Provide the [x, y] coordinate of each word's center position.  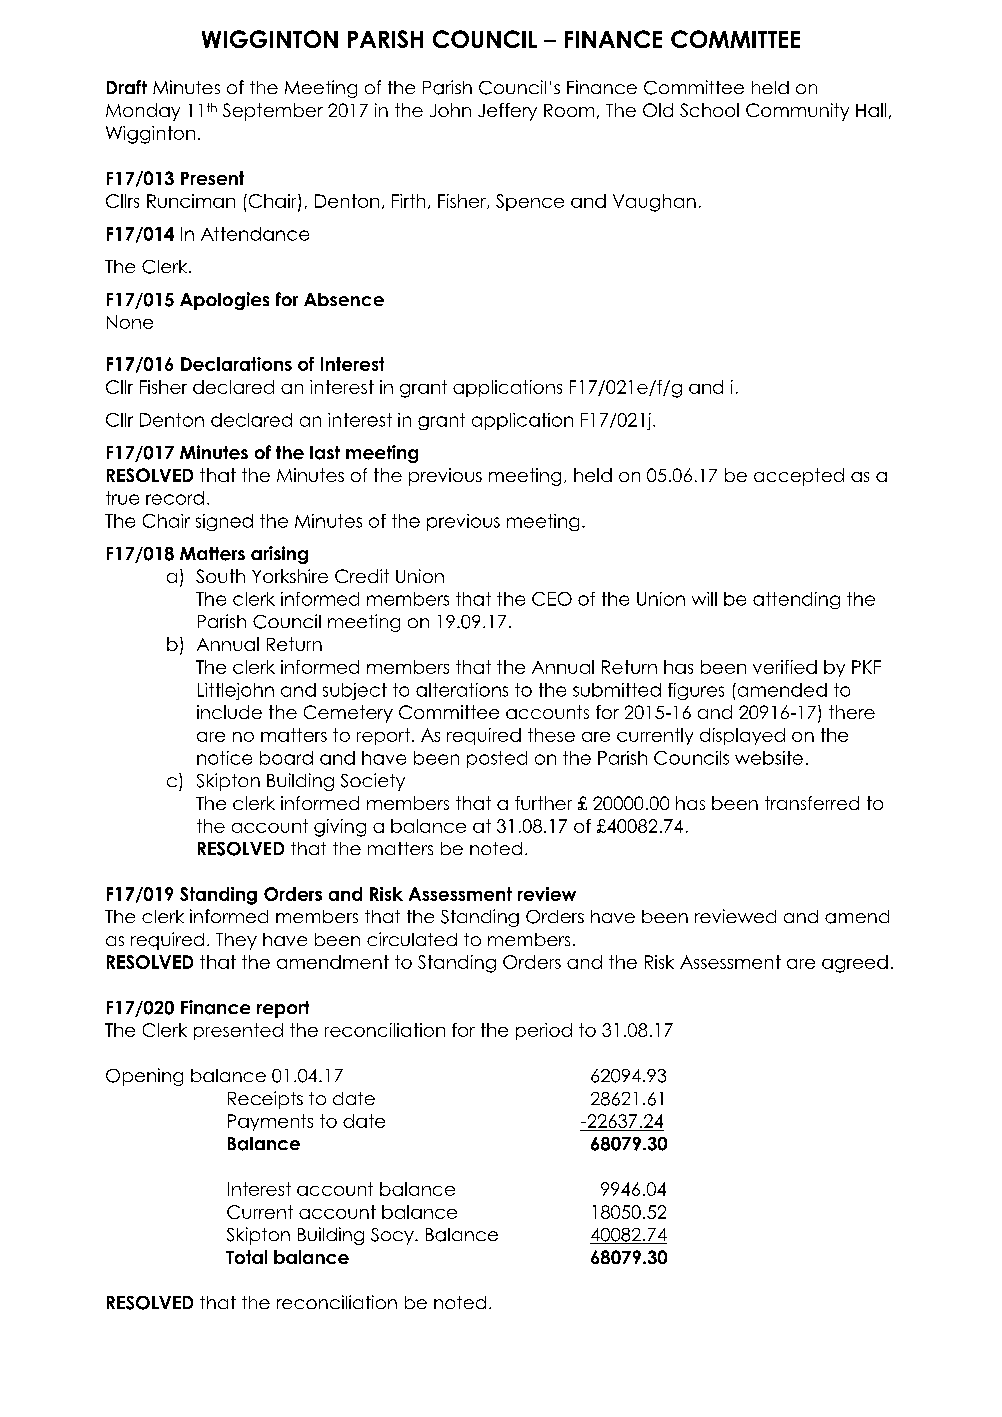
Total [246, 1257]
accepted [799, 477]
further [543, 803]
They [236, 941]
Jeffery [507, 112]
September [273, 112]
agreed [855, 964]
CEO [552, 599]
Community [797, 112]
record [175, 498]
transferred [812, 803]
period [544, 1031]
